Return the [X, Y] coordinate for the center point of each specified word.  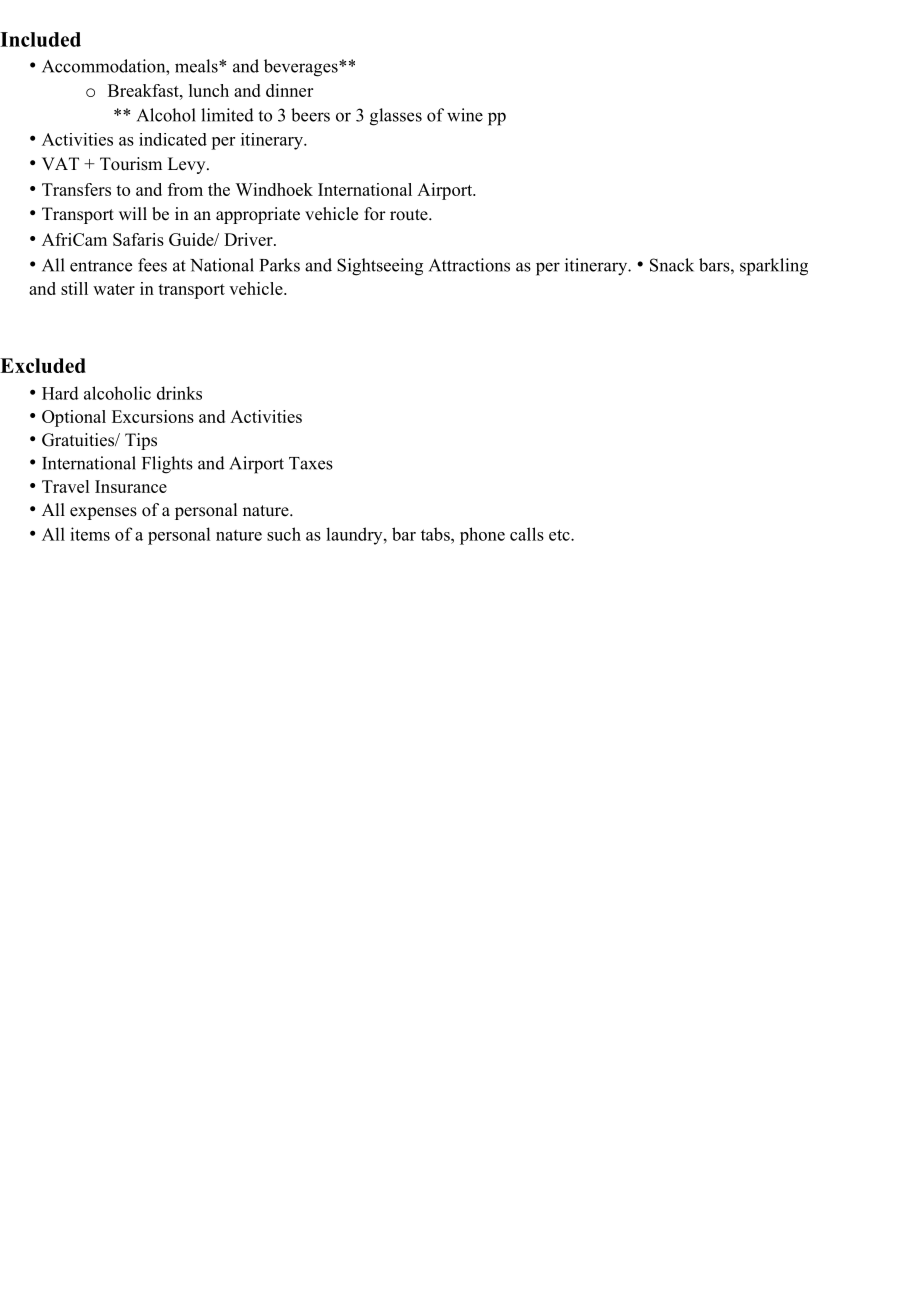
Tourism [131, 164]
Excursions [153, 416]
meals [197, 66]
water [114, 289]
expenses [103, 513]
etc [560, 535]
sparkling [774, 267]
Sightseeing [380, 267]
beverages [302, 68]
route [410, 215]
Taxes [311, 463]
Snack [672, 265]
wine [465, 115]
